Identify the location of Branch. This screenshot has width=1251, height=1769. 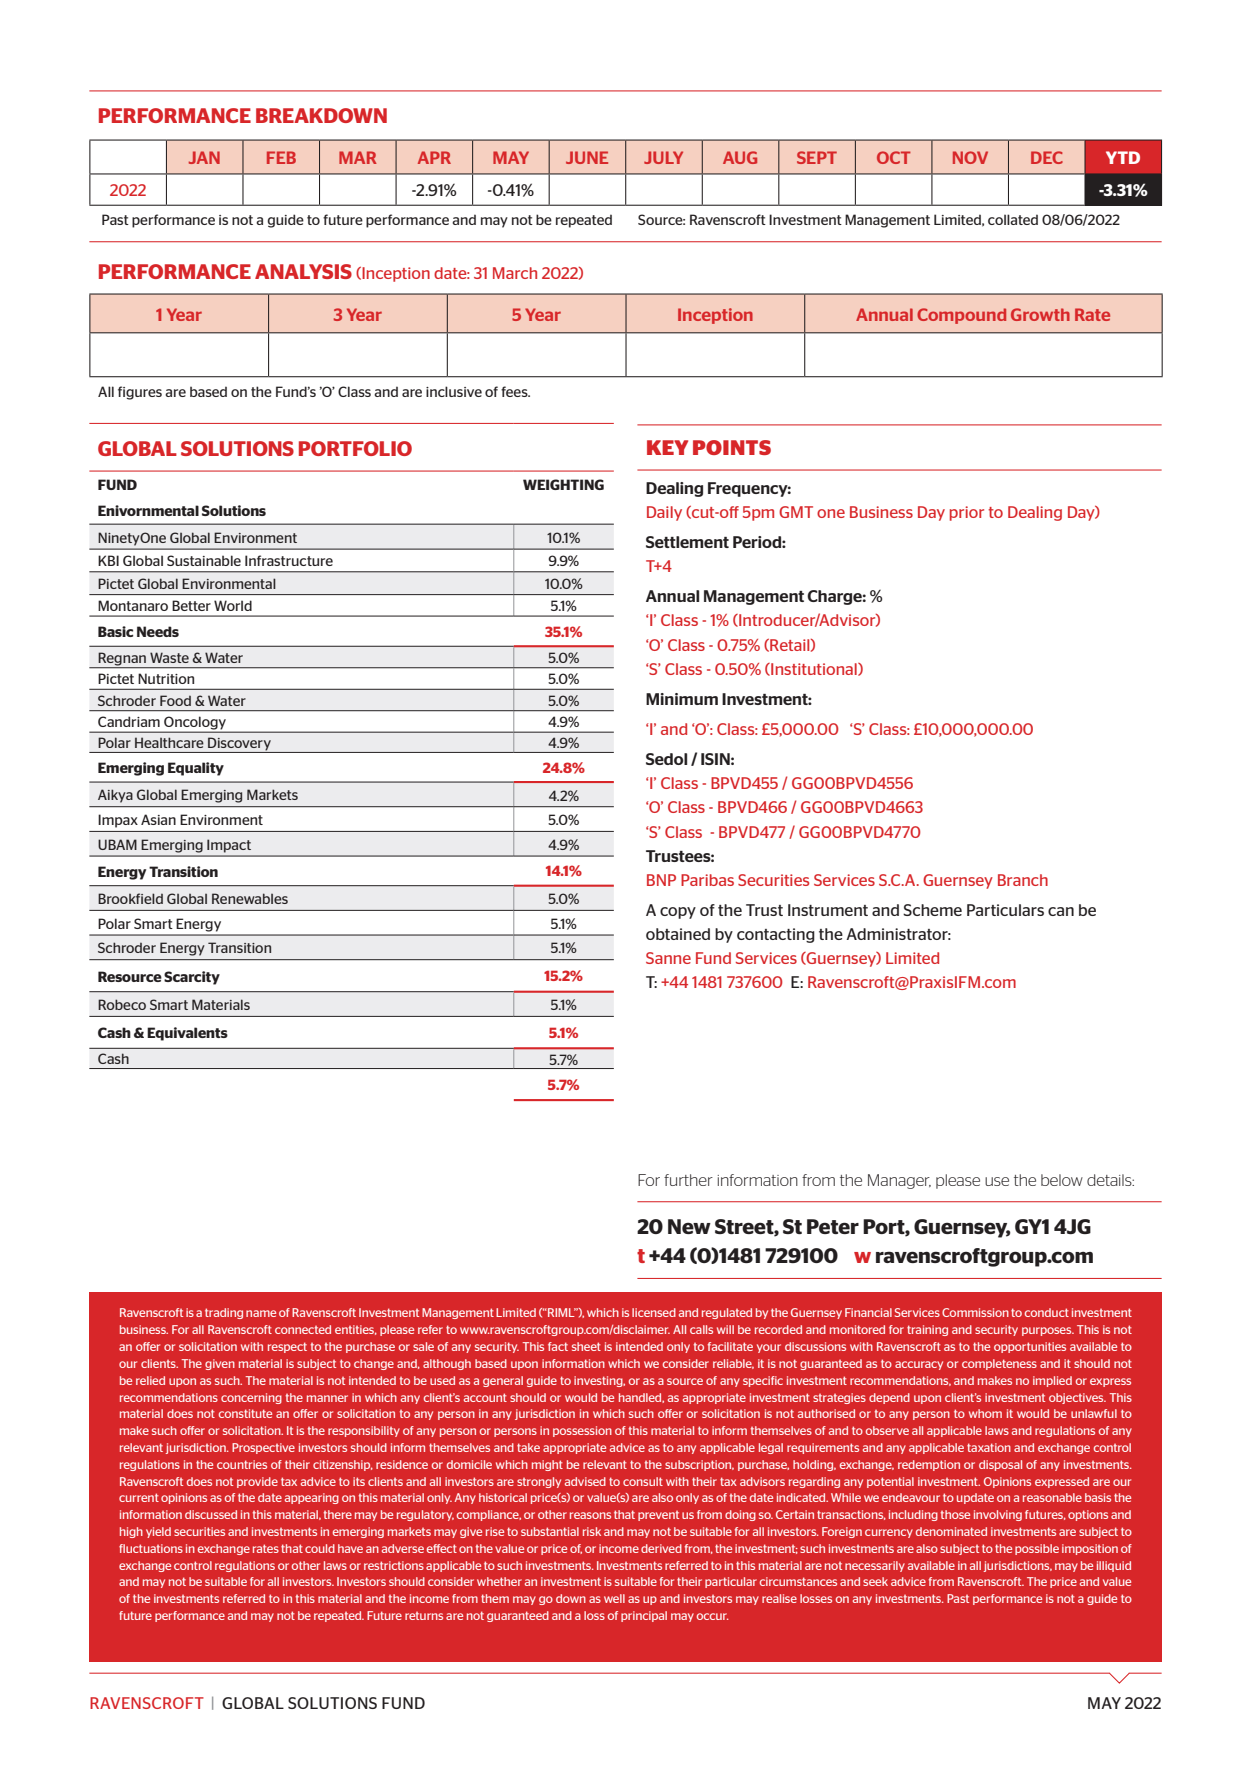
(1023, 880).
